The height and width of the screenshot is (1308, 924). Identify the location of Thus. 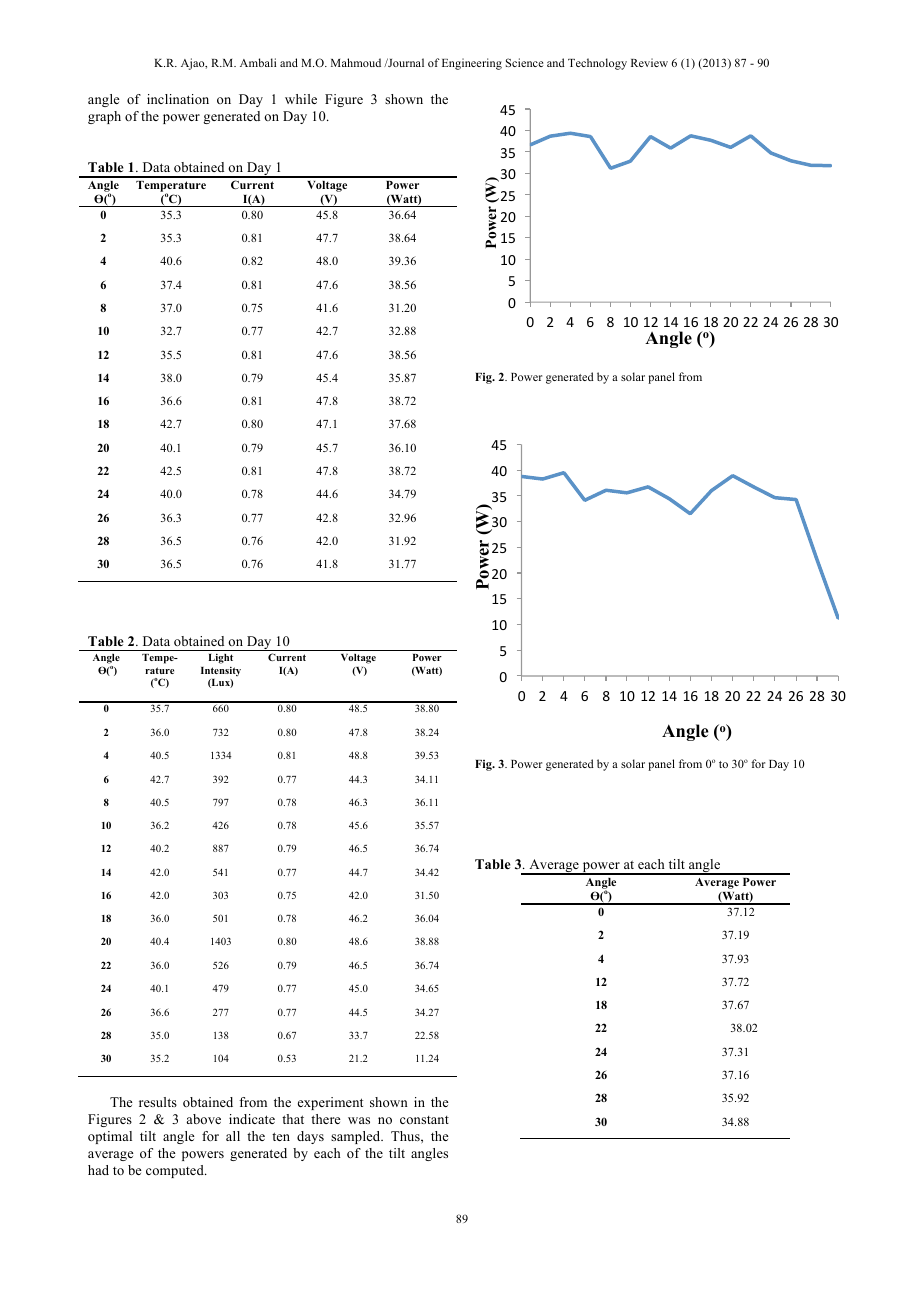
(406, 1136).
